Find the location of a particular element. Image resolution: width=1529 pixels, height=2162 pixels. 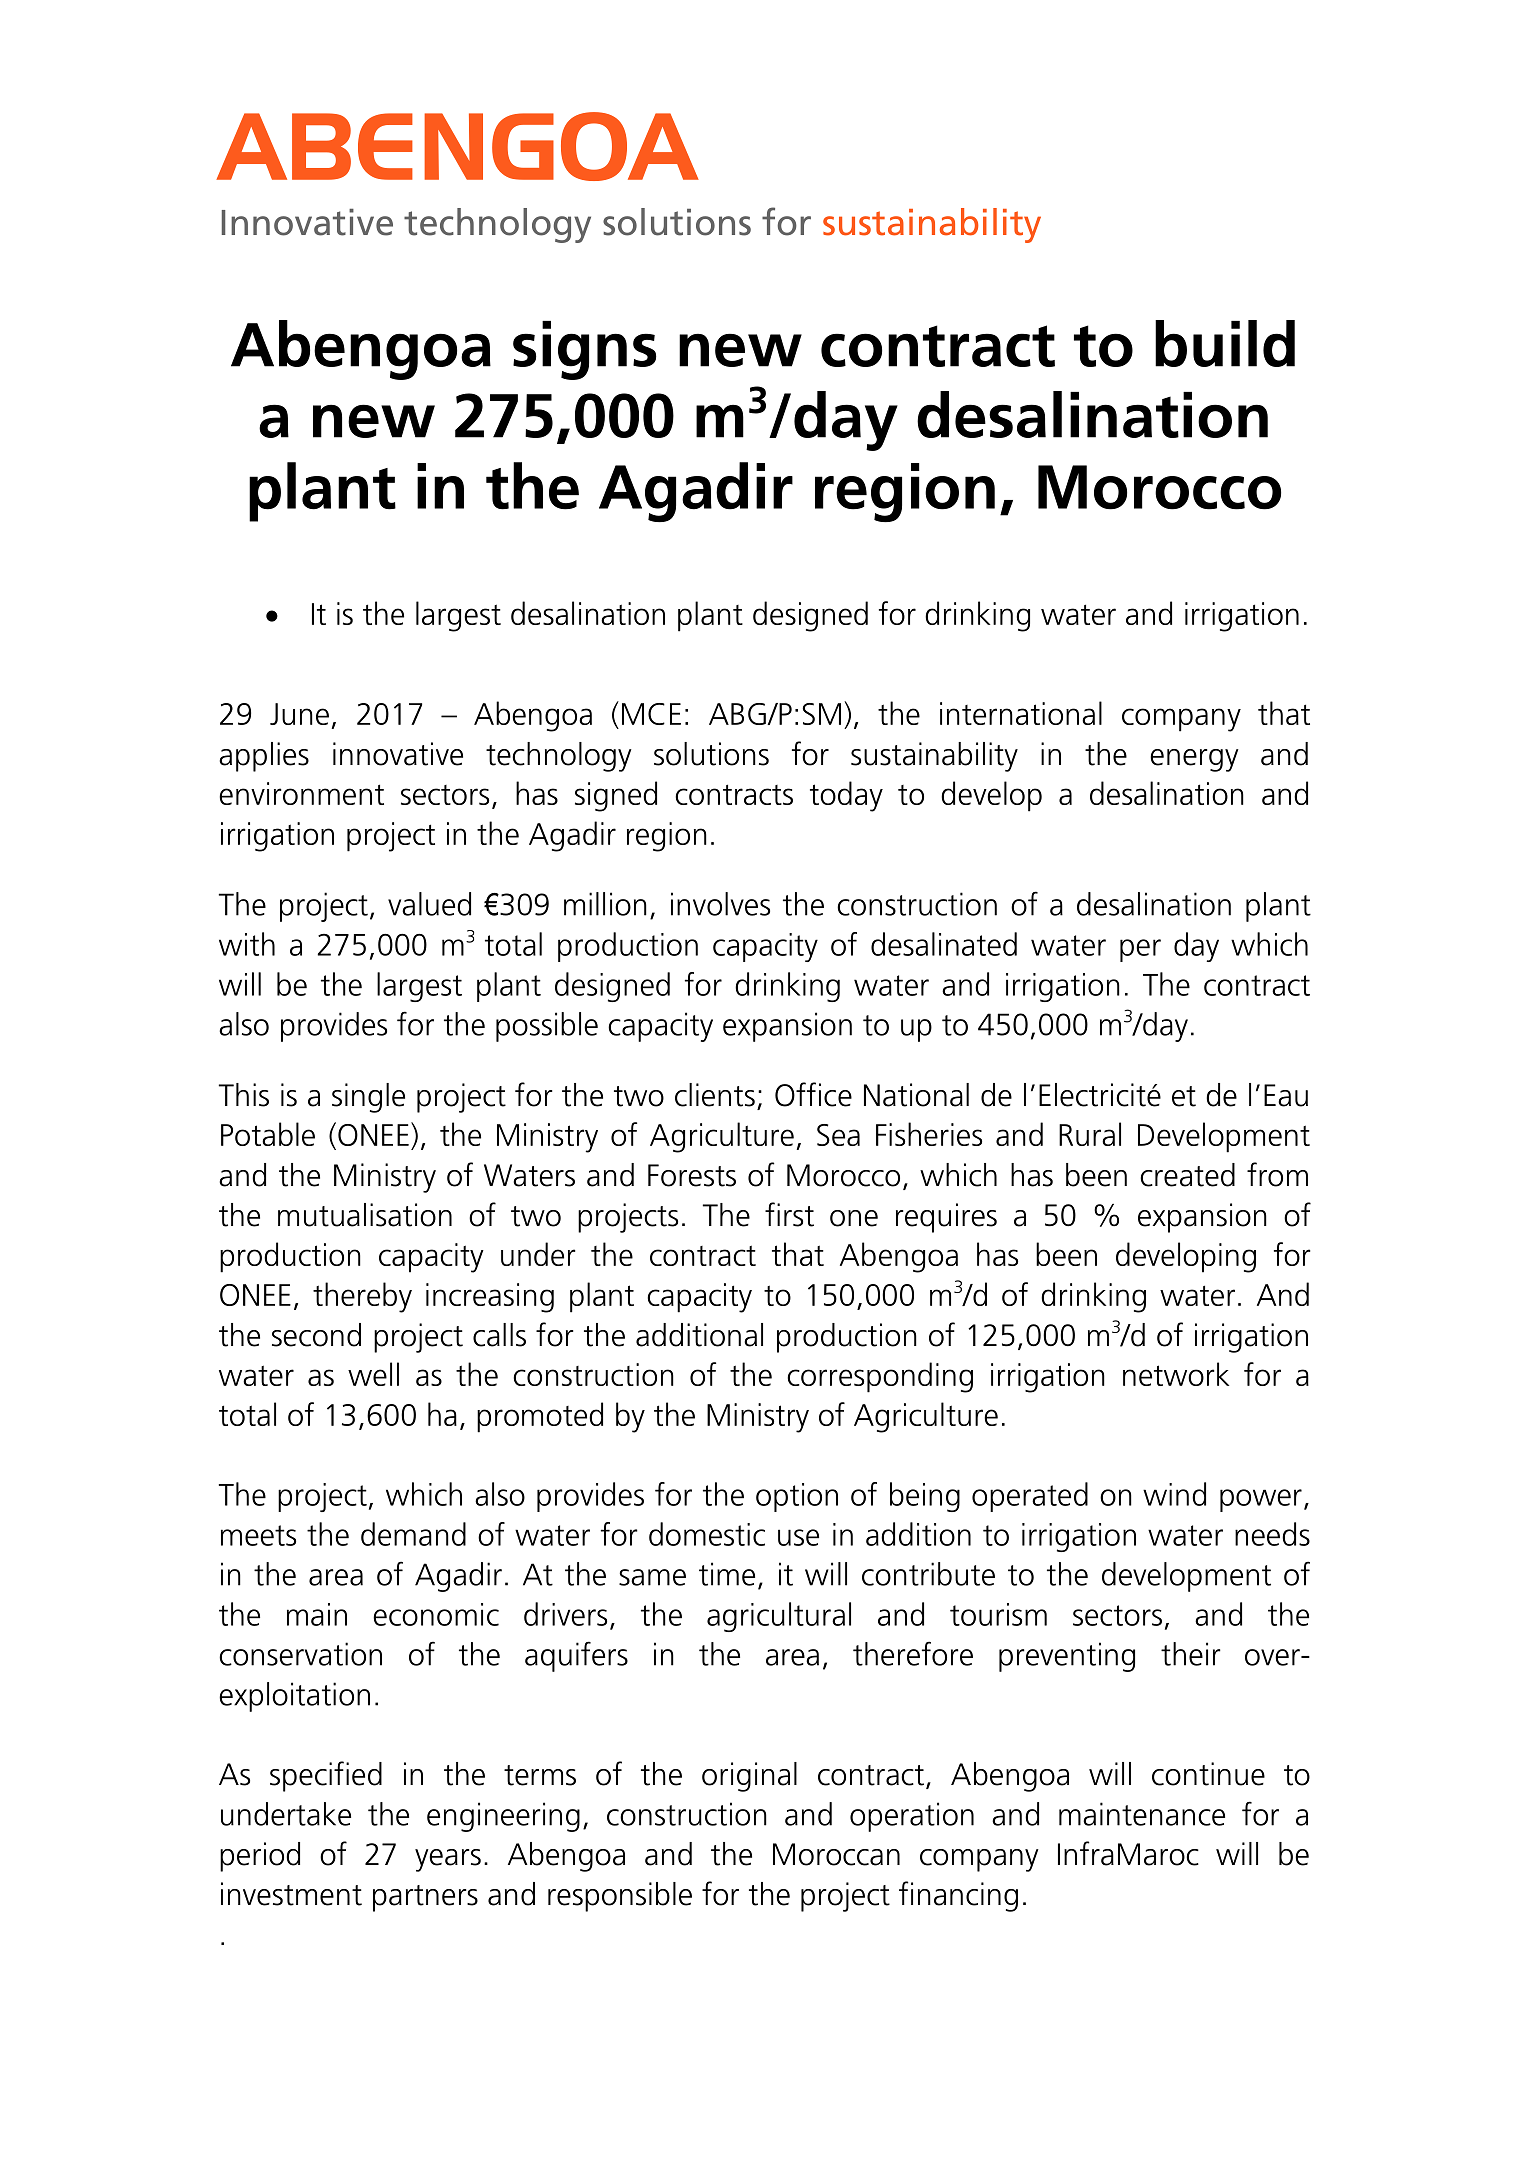

clients is located at coordinates (715, 1095).
